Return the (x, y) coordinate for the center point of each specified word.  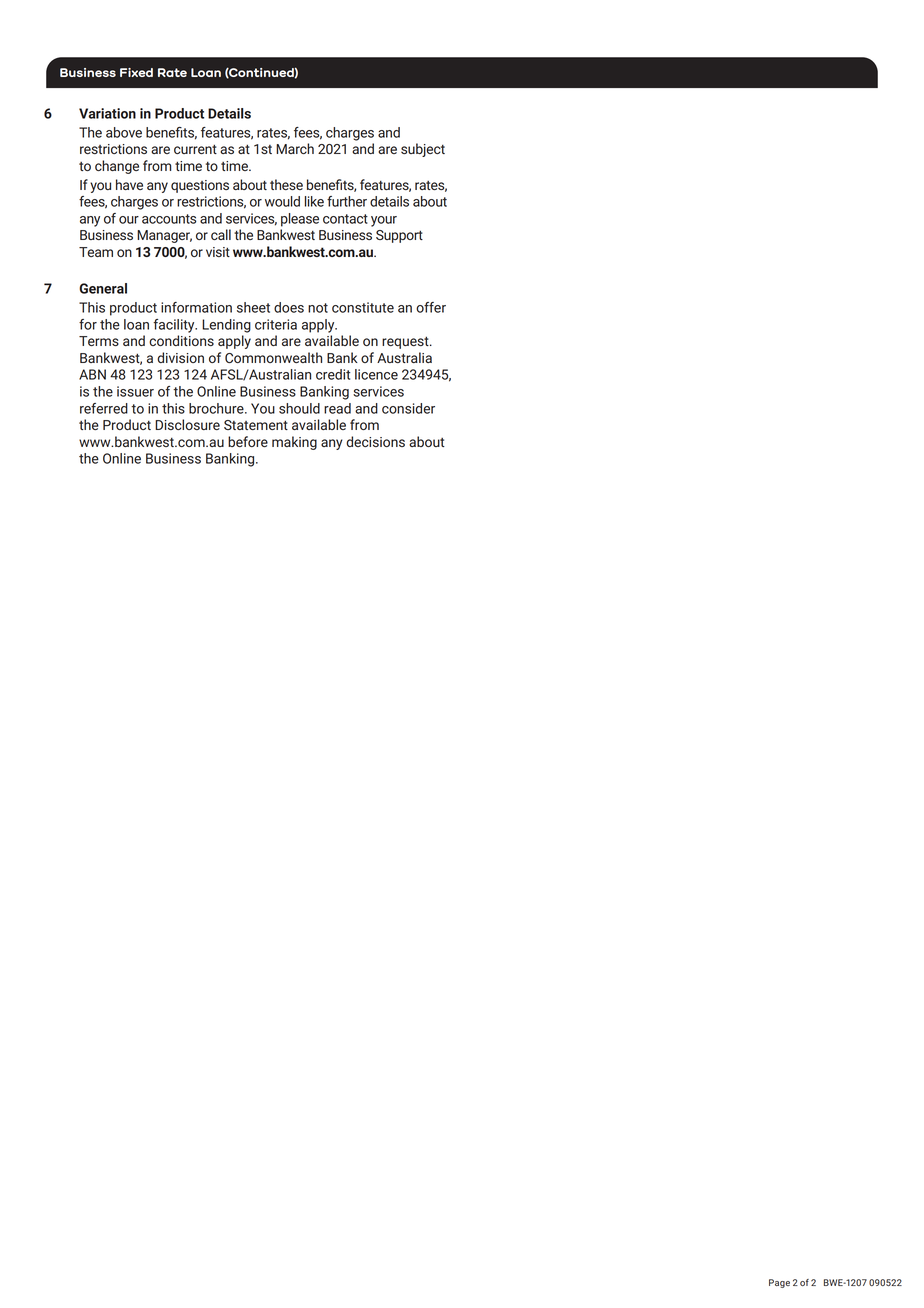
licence (376, 374)
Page (779, 1283)
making (294, 443)
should (299, 408)
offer (431, 307)
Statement (256, 425)
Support (399, 236)
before (248, 441)
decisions (375, 441)
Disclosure (187, 424)
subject (423, 150)
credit (333, 374)
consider (408, 408)
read (337, 408)
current (195, 149)
